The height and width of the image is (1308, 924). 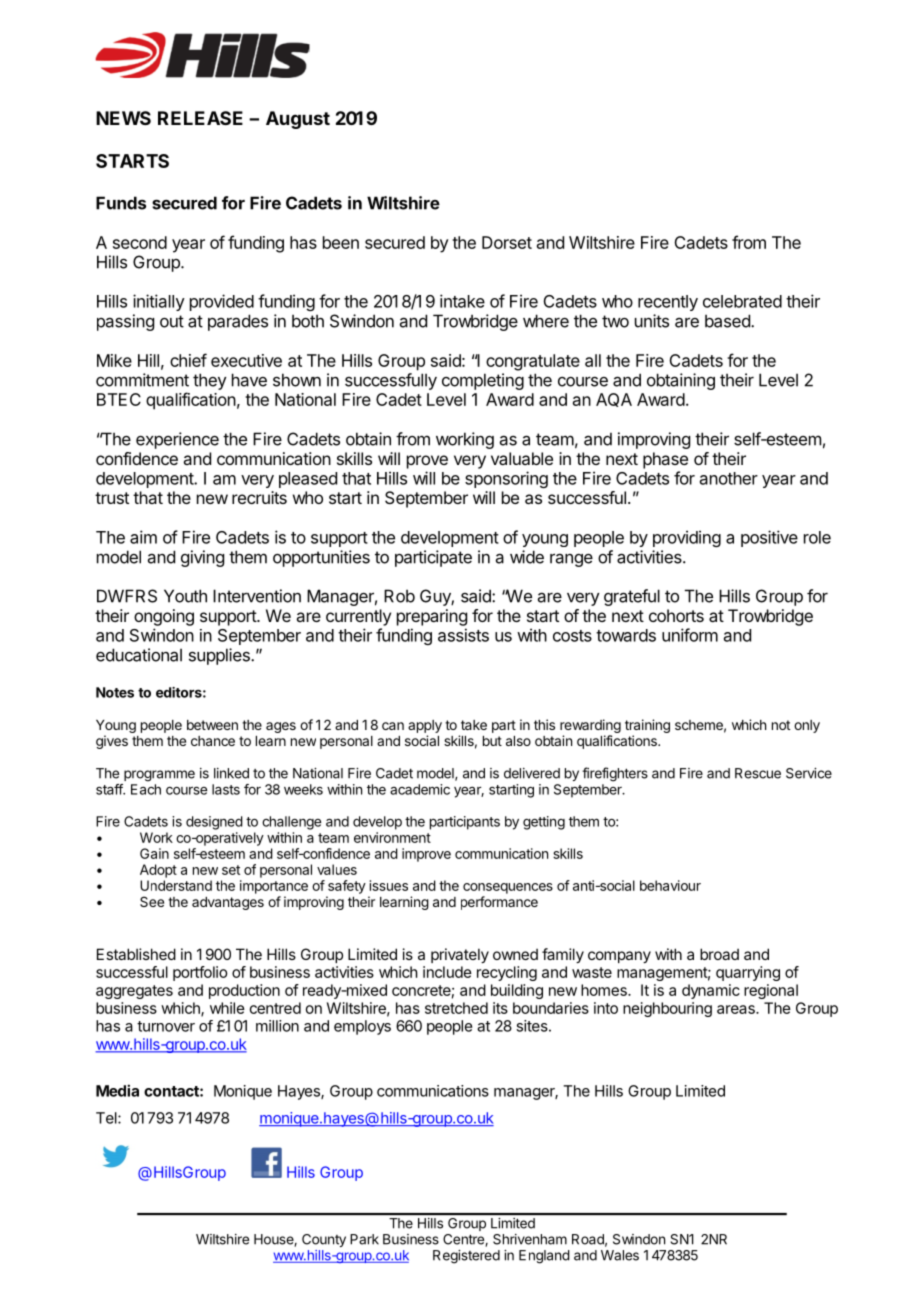 I want to click on Registered, so click(x=466, y=1257).
